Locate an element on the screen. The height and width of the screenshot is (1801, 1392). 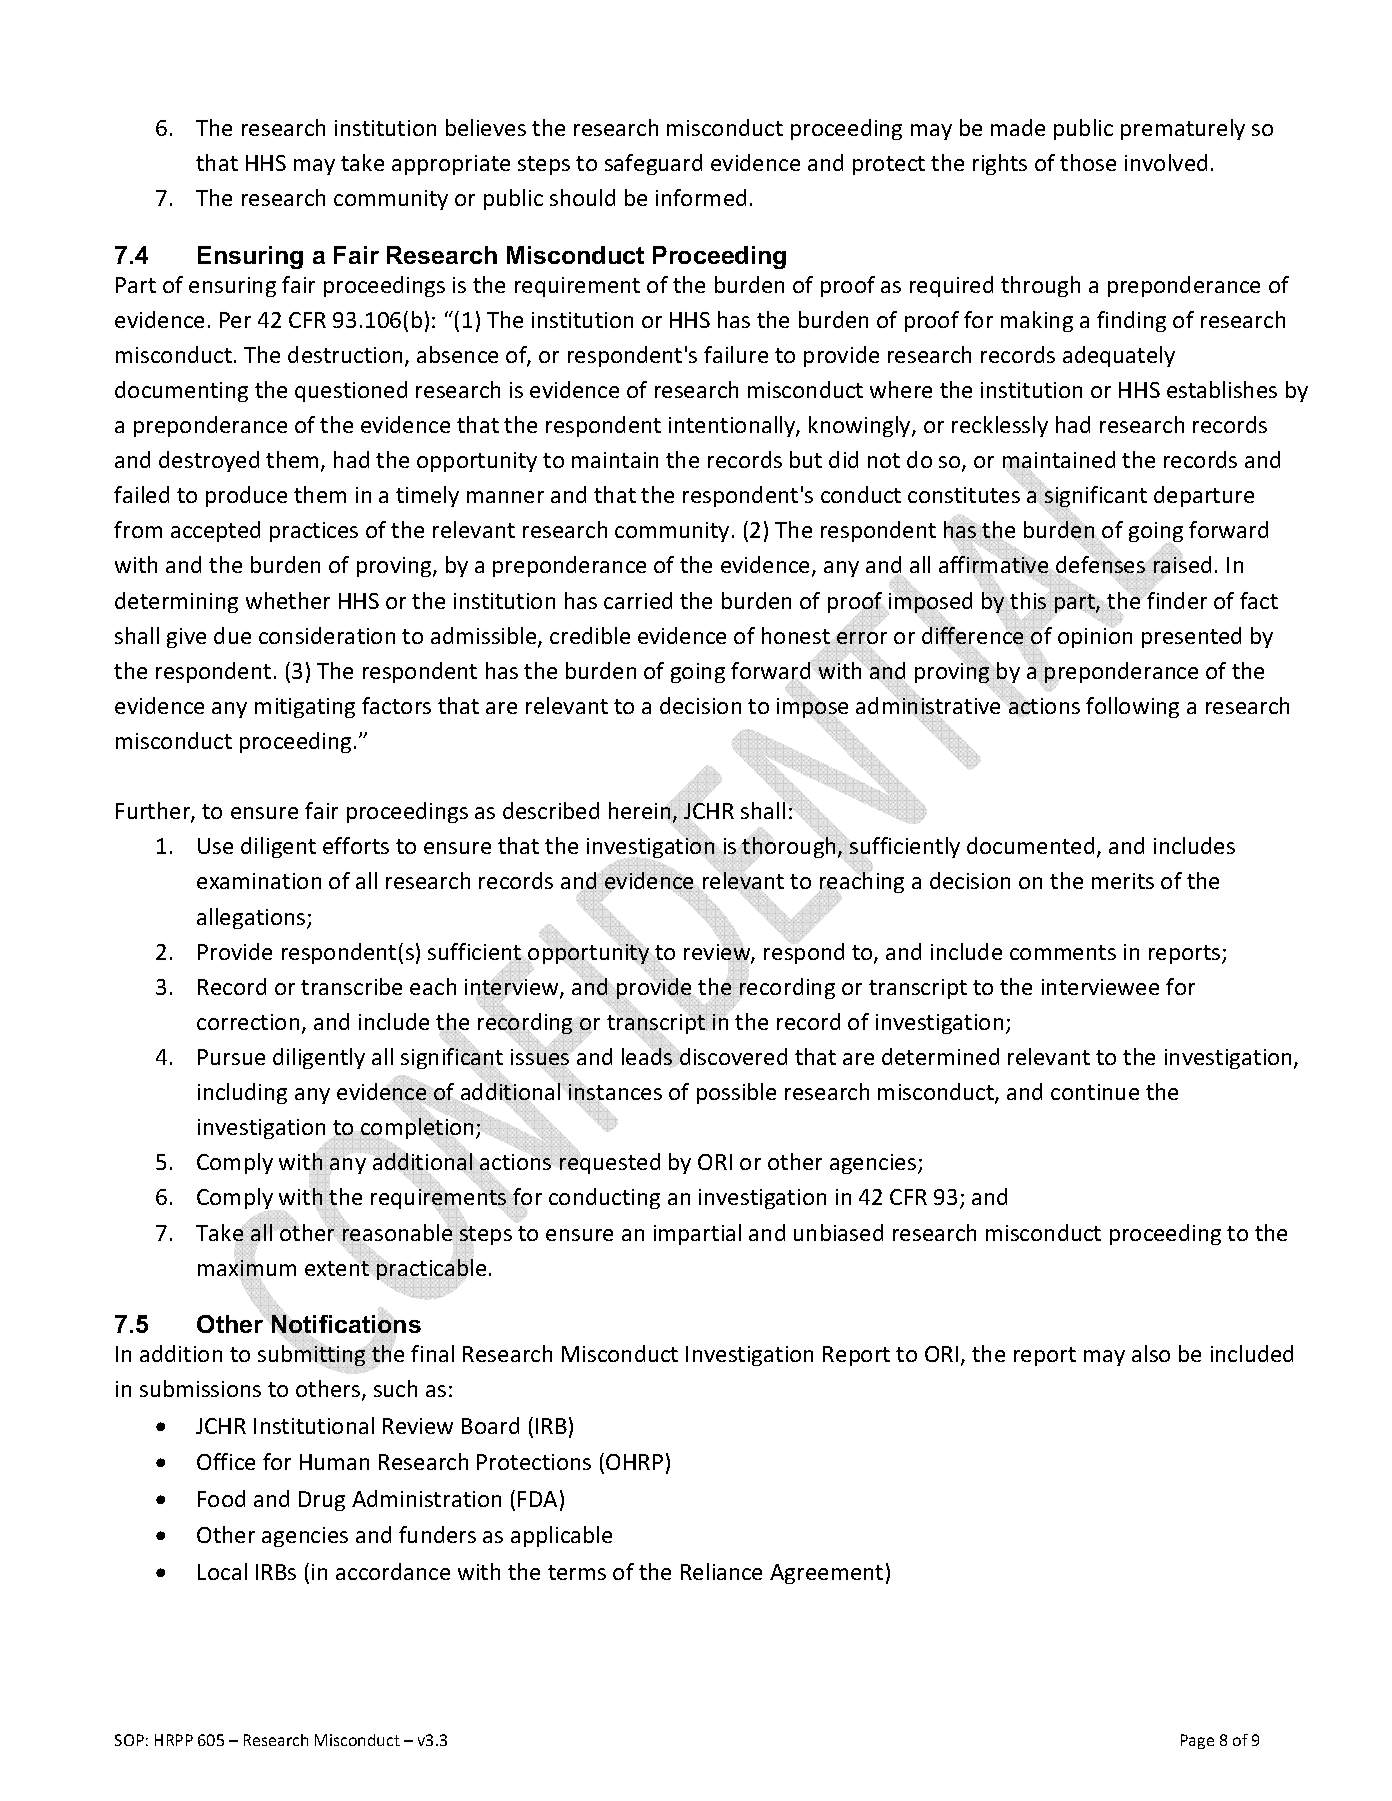
maximum is located at coordinates (247, 1268).
